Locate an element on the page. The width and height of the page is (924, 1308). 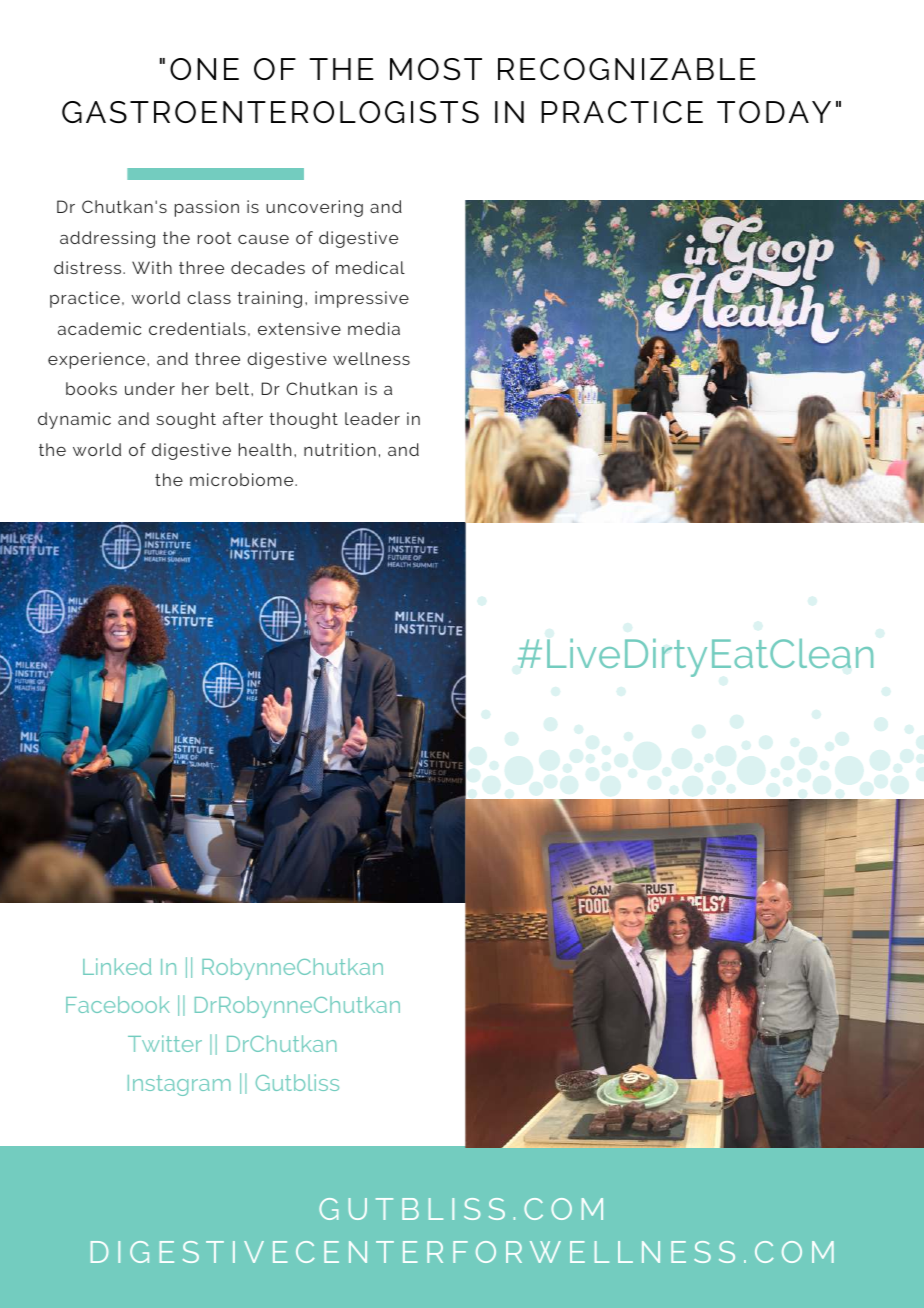
Twitter is located at coordinates (165, 1043).
